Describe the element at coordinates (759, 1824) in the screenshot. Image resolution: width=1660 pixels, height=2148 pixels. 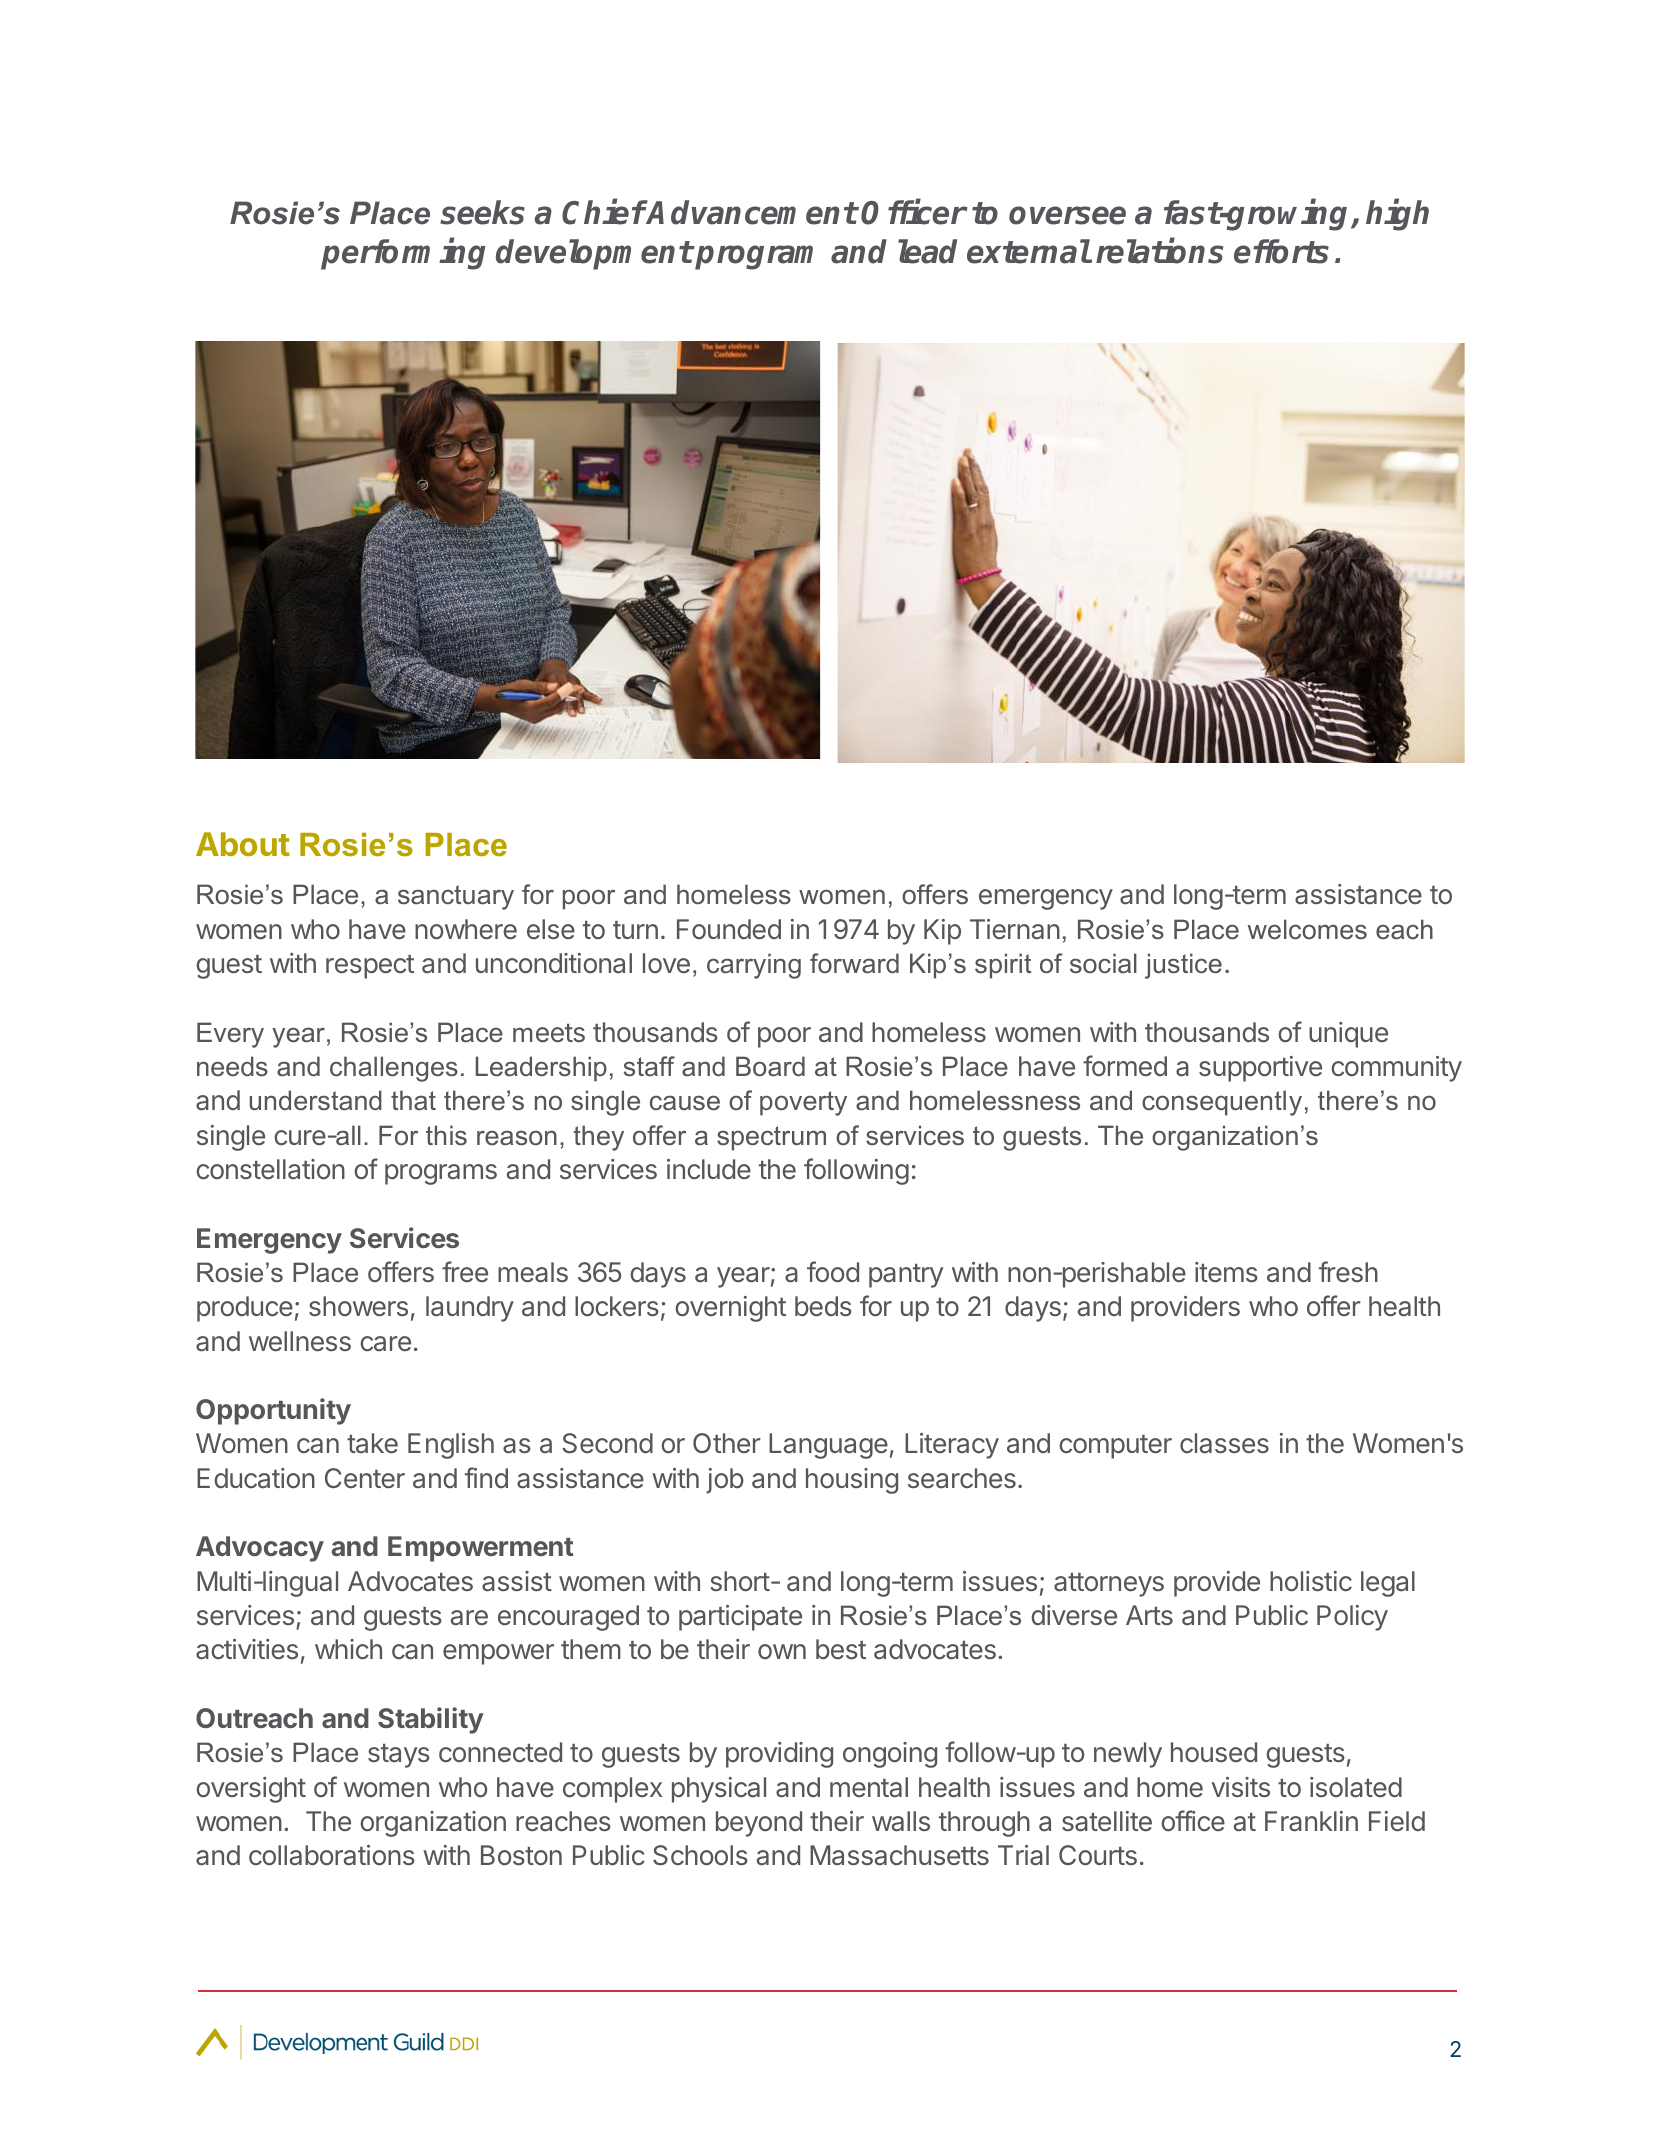
I see `beyond` at that location.
